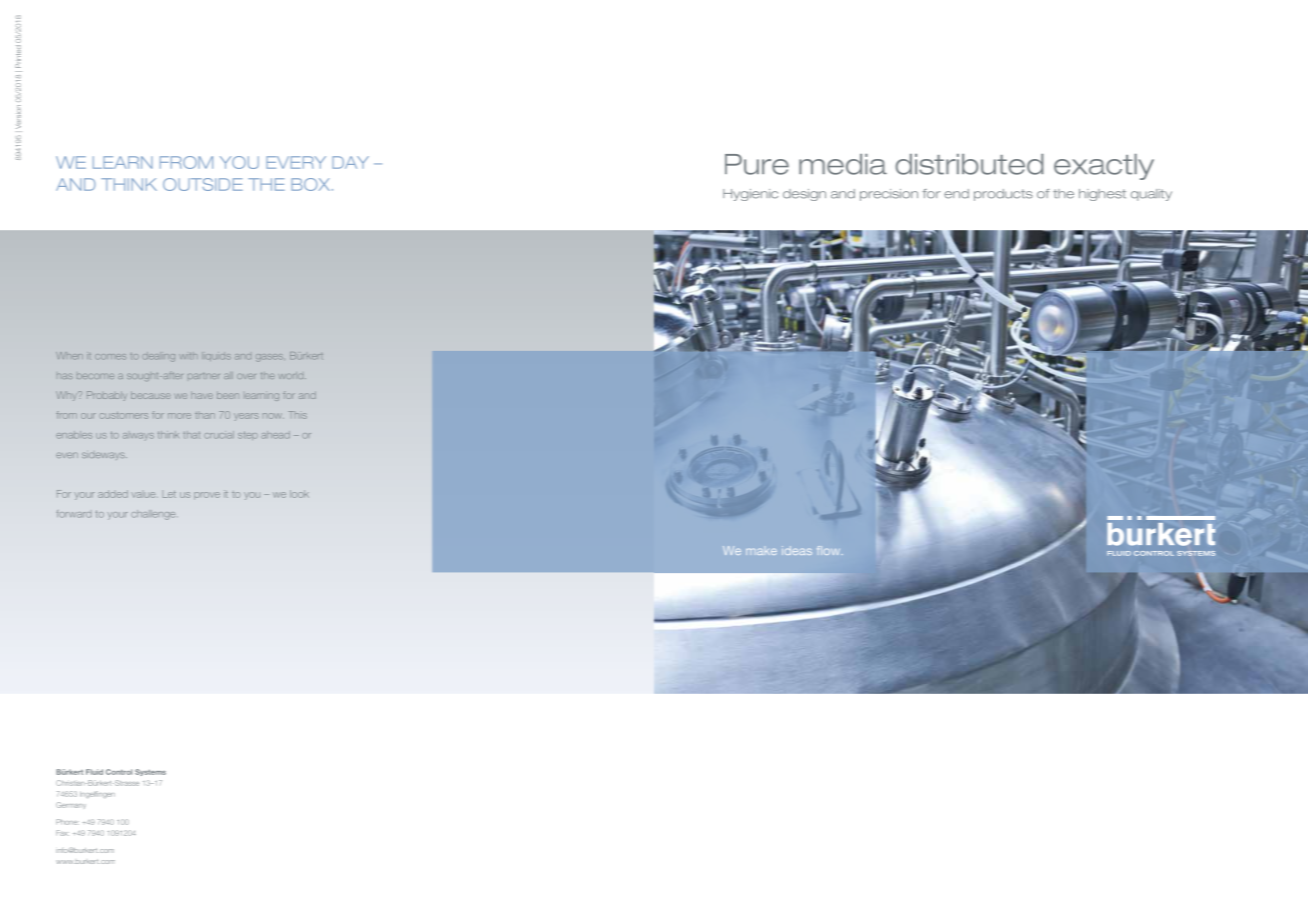 This screenshot has height=924, width=1308. I want to click on end, so click(956, 194).
